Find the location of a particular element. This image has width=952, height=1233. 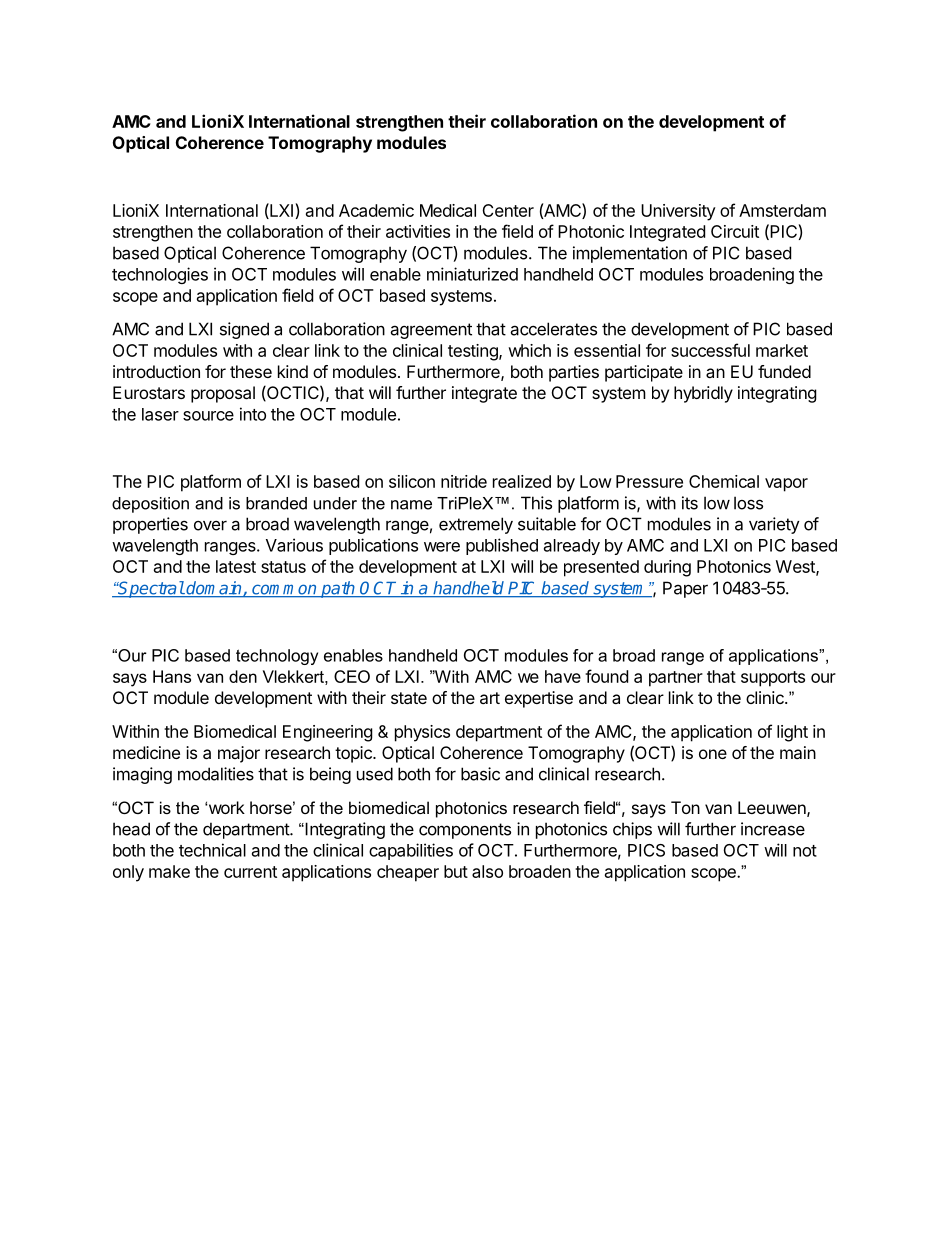

were is located at coordinates (442, 547).
